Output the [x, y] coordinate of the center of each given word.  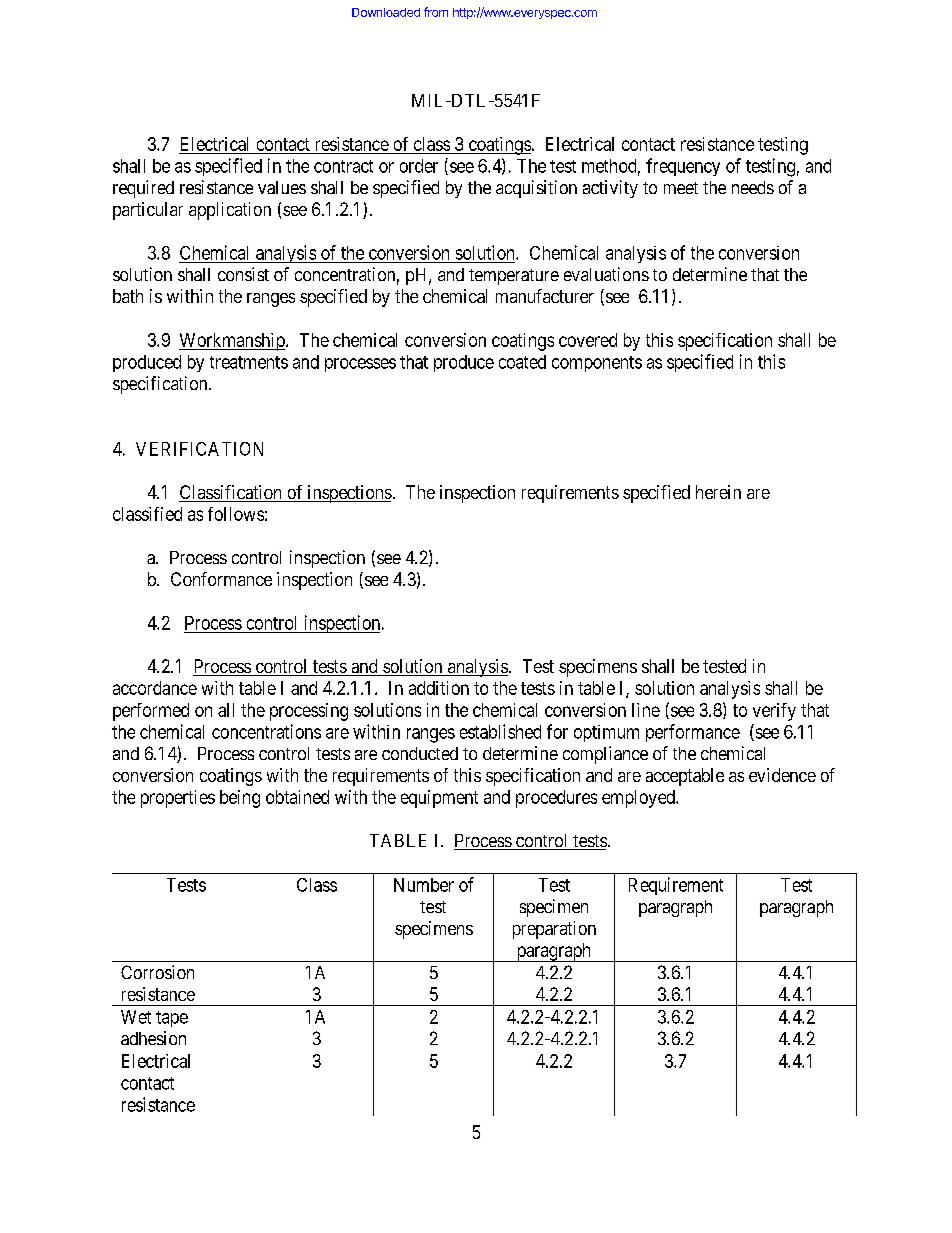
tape [172, 1019]
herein [718, 492]
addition [439, 688]
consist [243, 274]
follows [236, 514]
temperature [514, 277]
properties [178, 799]
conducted [420, 753]
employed [639, 799]
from [436, 12]
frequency [683, 167]
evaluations [606, 274]
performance [693, 733]
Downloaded [386, 12]
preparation [554, 930]
